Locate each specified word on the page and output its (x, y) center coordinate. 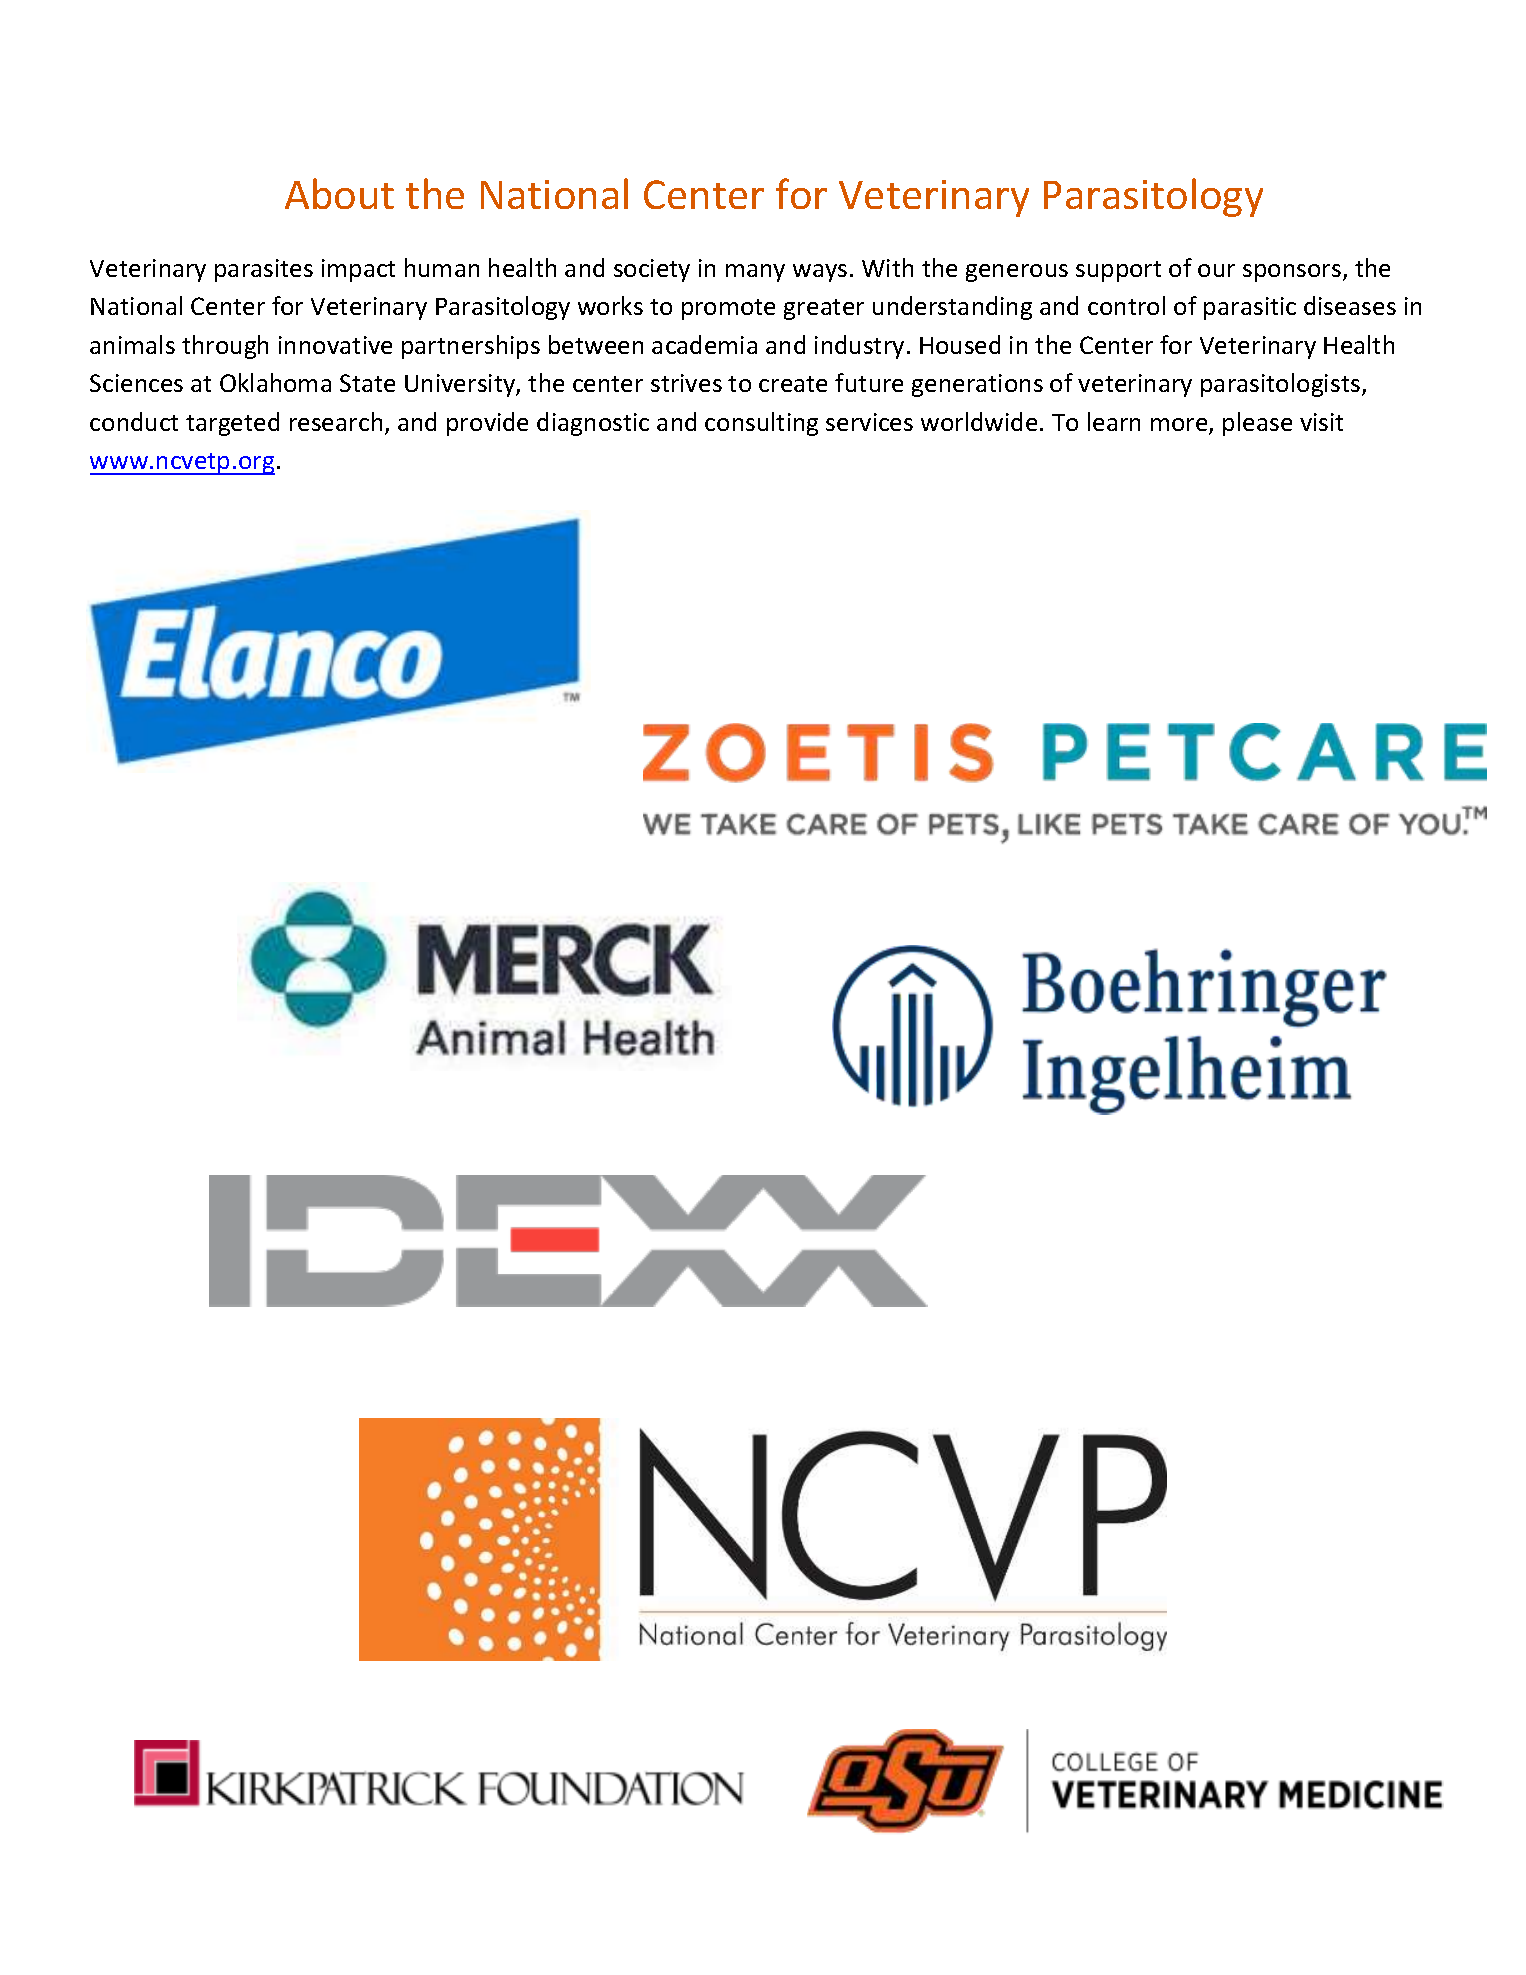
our (1216, 270)
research (336, 421)
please (1257, 424)
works (610, 305)
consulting (761, 424)
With (887, 267)
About (339, 193)
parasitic (1250, 308)
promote (728, 309)
